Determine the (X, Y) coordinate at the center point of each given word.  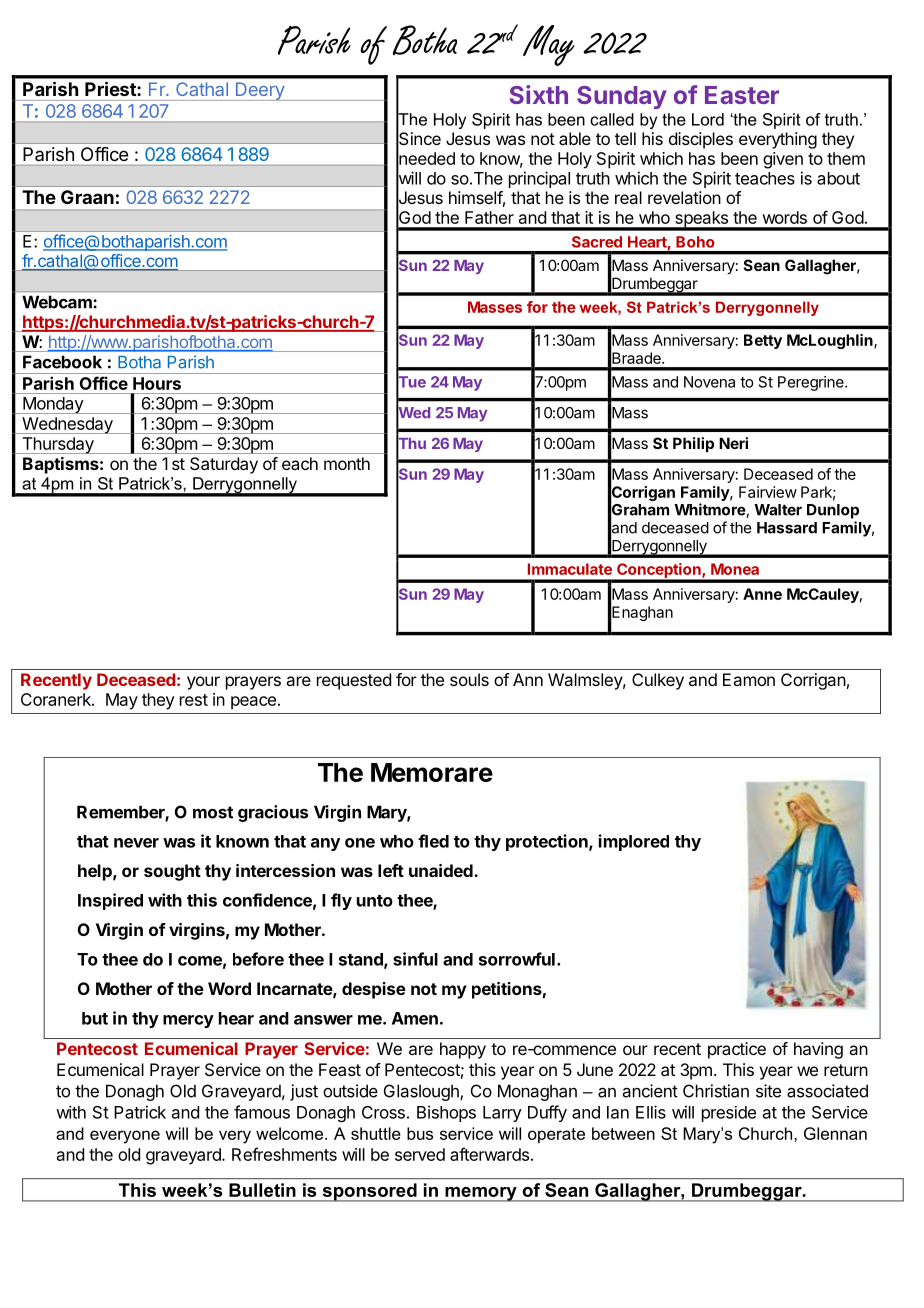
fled (433, 841)
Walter (778, 510)
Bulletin (262, 1190)
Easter (742, 95)
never (136, 843)
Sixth (539, 94)
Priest (110, 89)
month (347, 463)
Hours (157, 383)
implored (634, 842)
